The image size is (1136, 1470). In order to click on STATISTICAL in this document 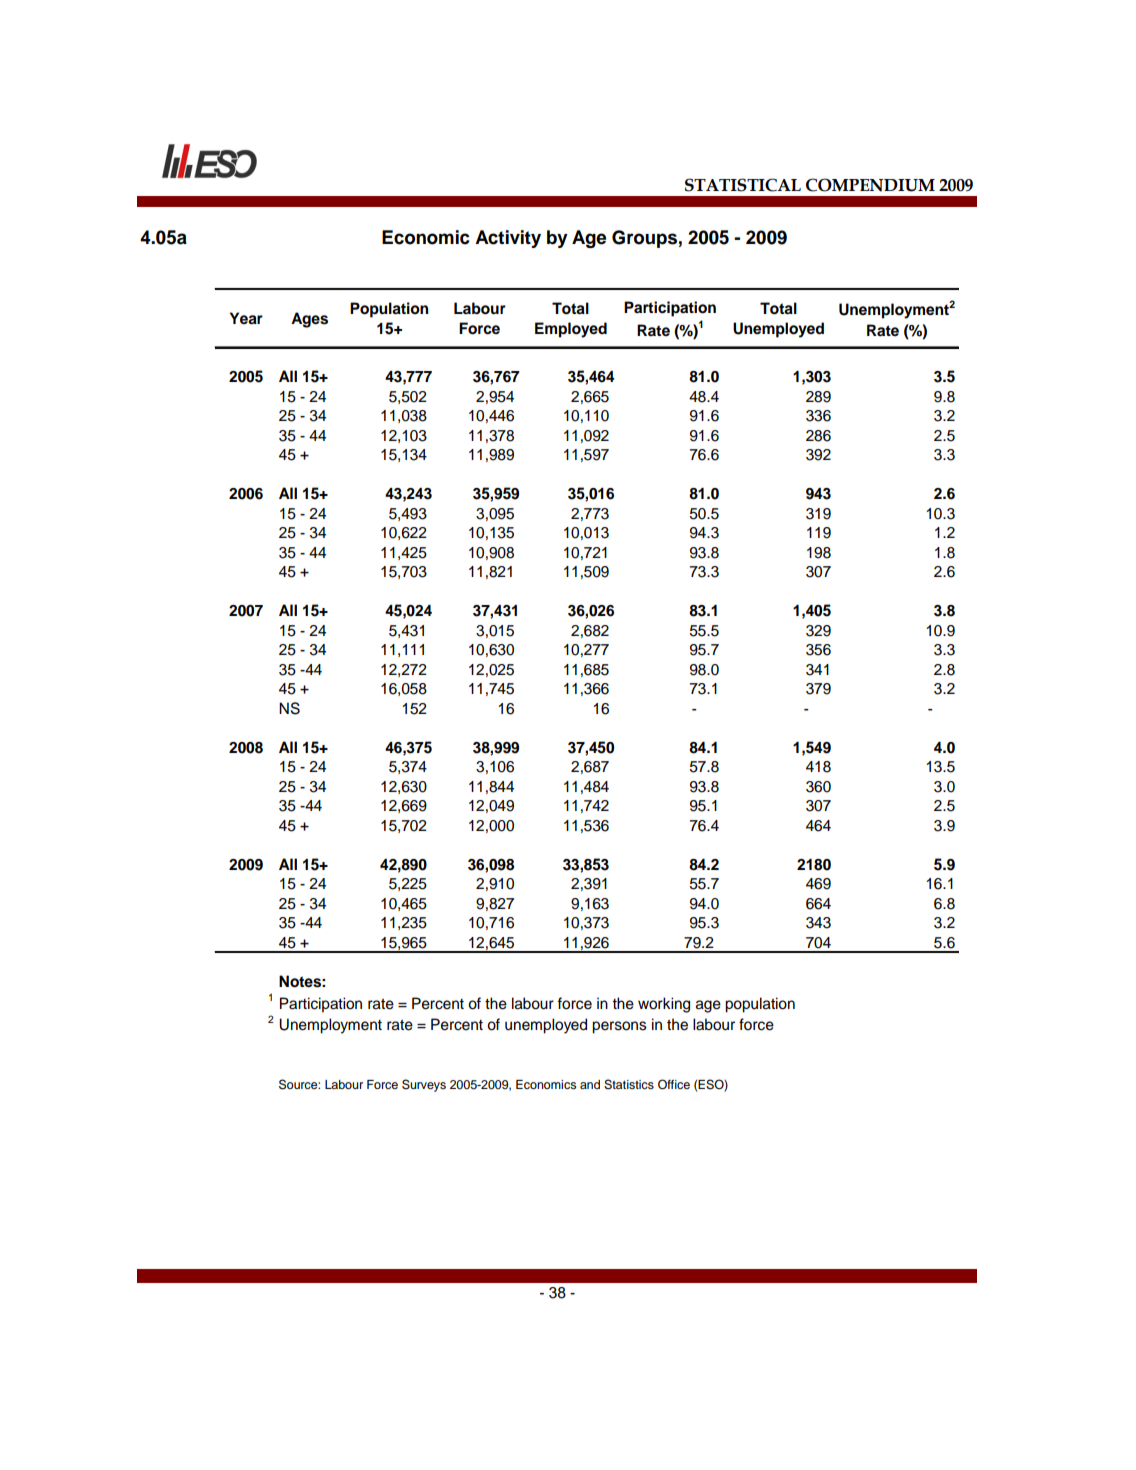, I will do `click(743, 185)`.
